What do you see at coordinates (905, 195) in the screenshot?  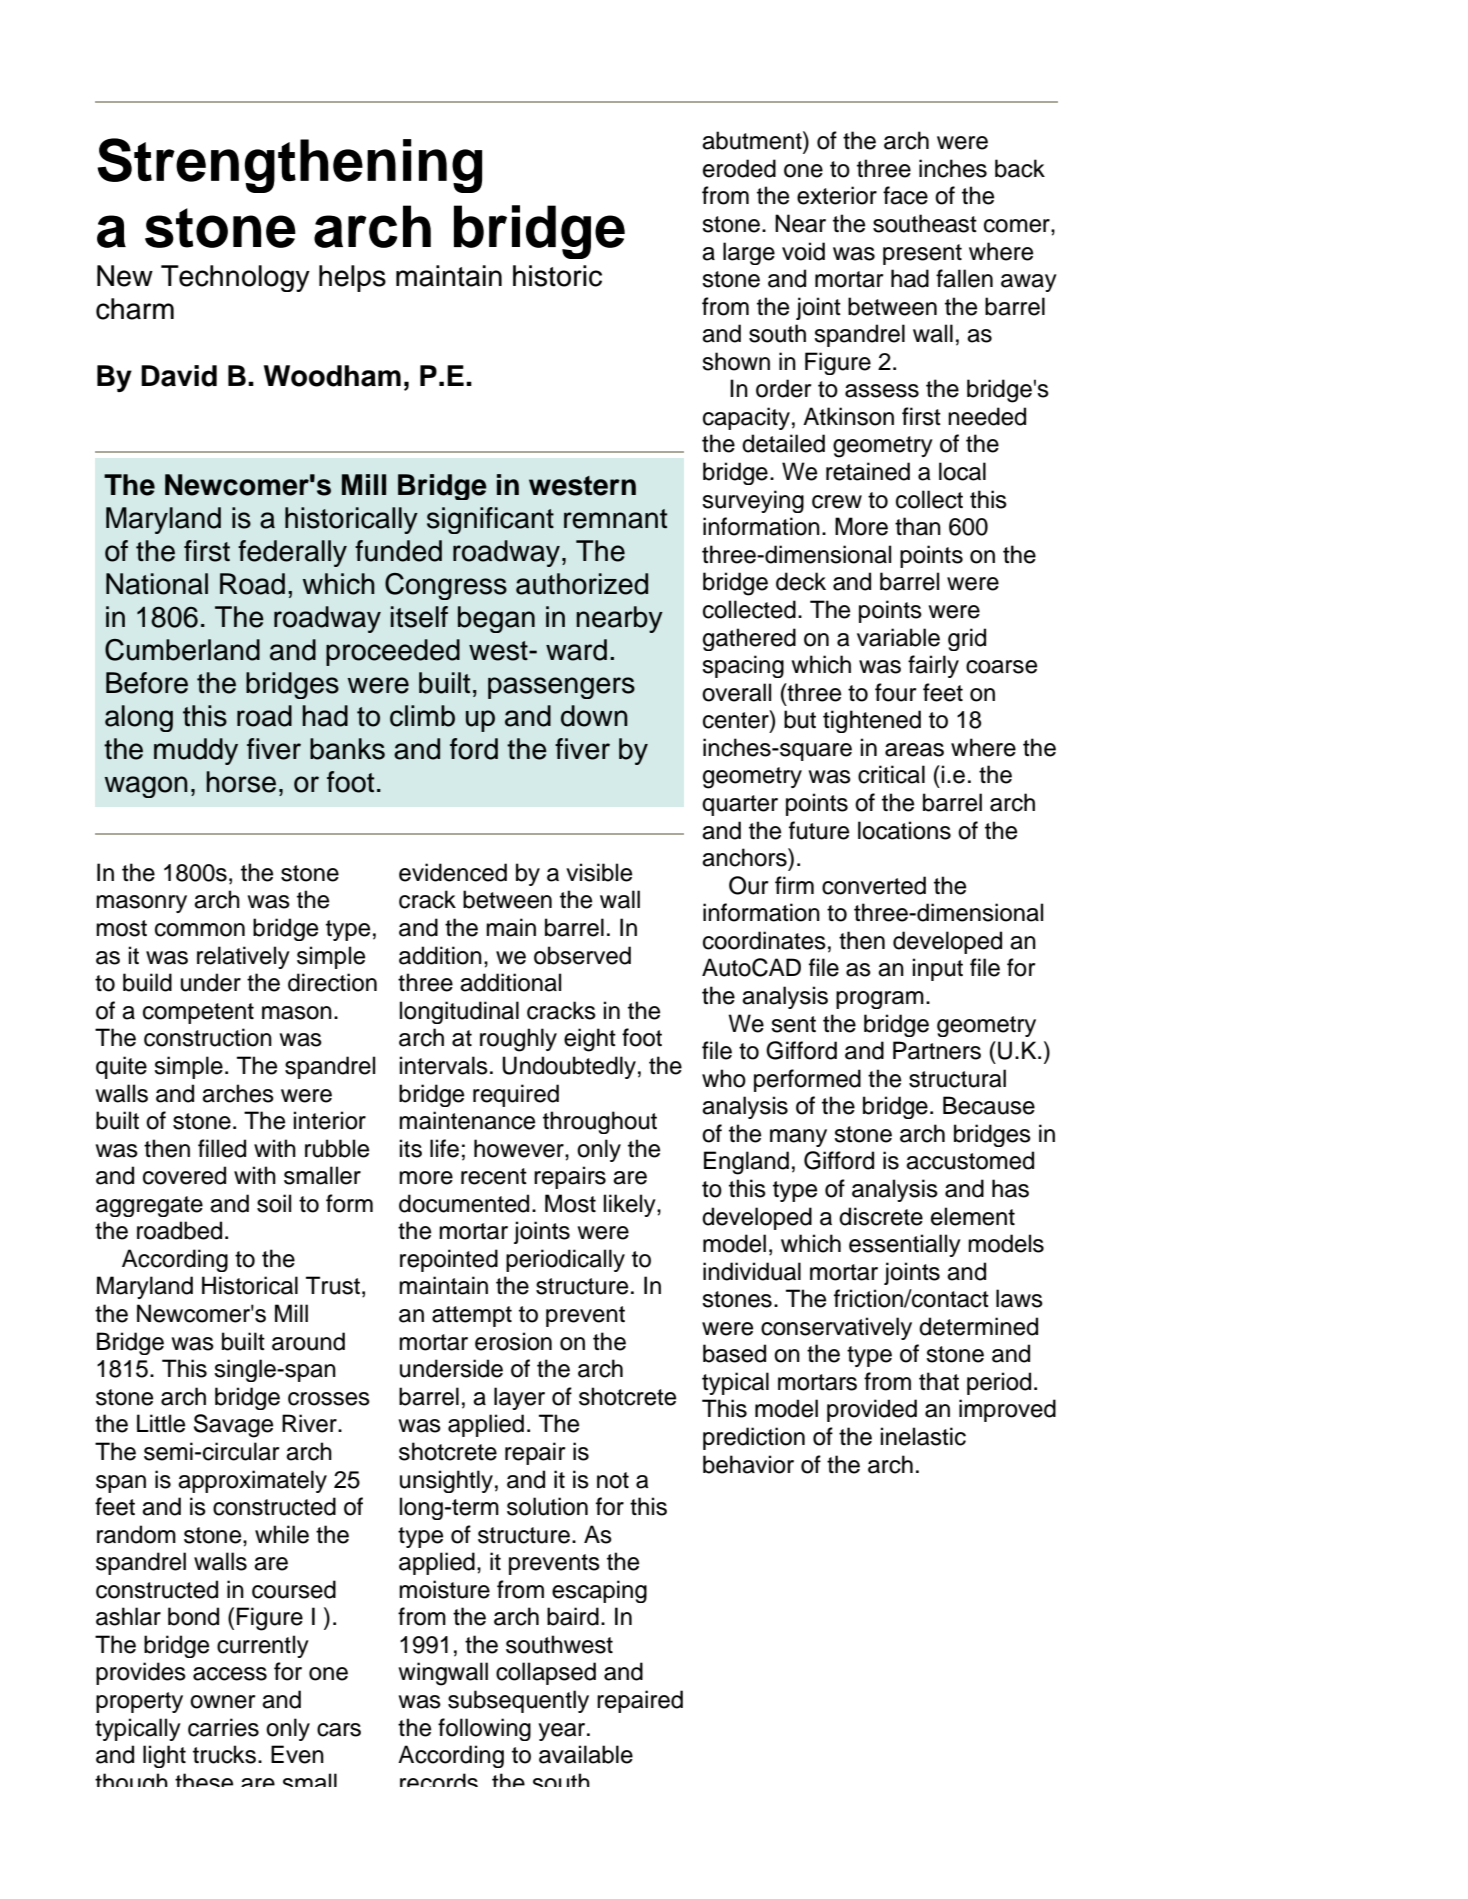 I see `face` at bounding box center [905, 195].
